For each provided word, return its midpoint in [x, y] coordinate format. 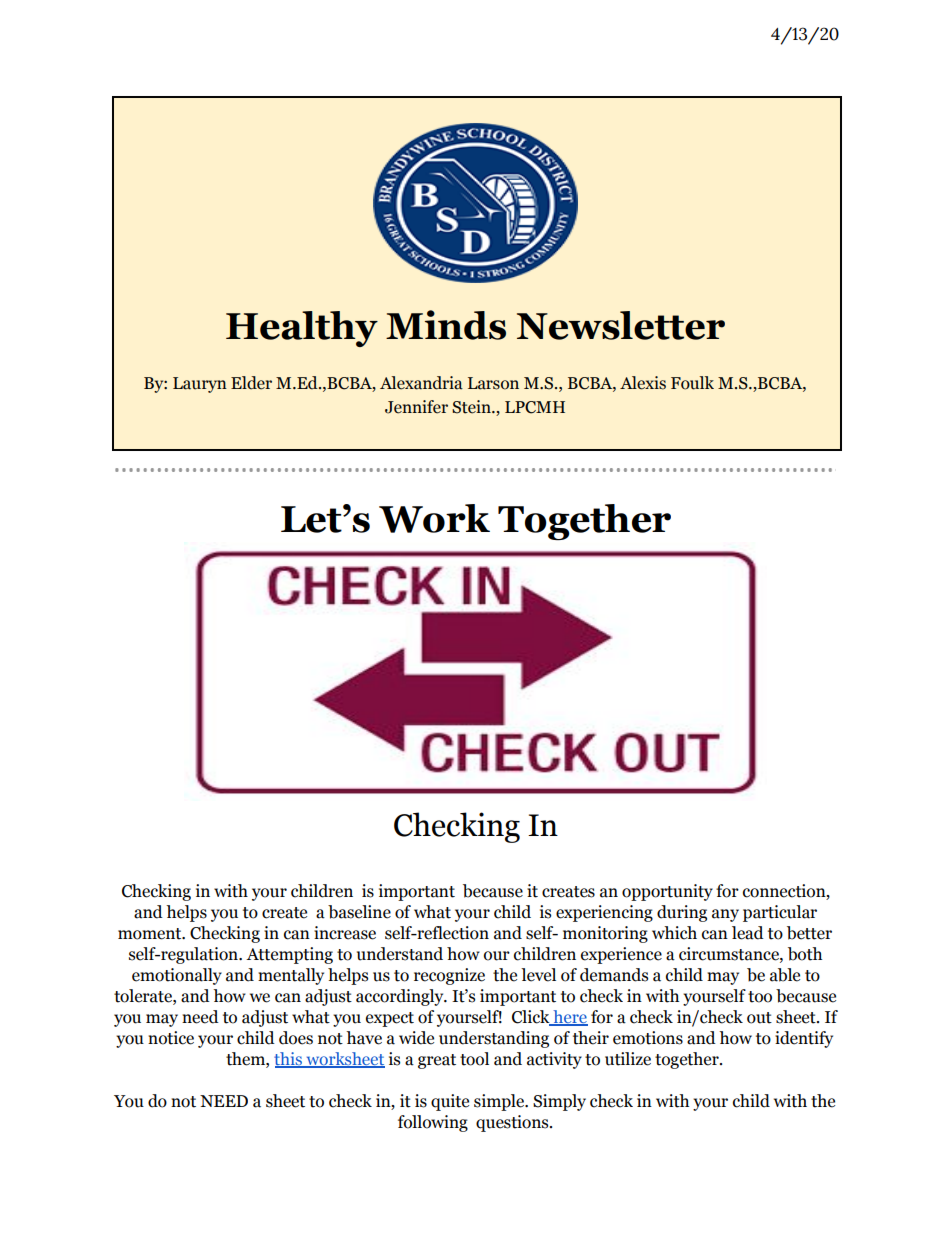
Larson [493, 383]
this [289, 1060]
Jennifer [416, 407]
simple [500, 1102]
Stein [472, 407]
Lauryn [200, 385]
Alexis [643, 383]
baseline [359, 912]
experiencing [604, 913]
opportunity [667, 892]
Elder [251, 383]
